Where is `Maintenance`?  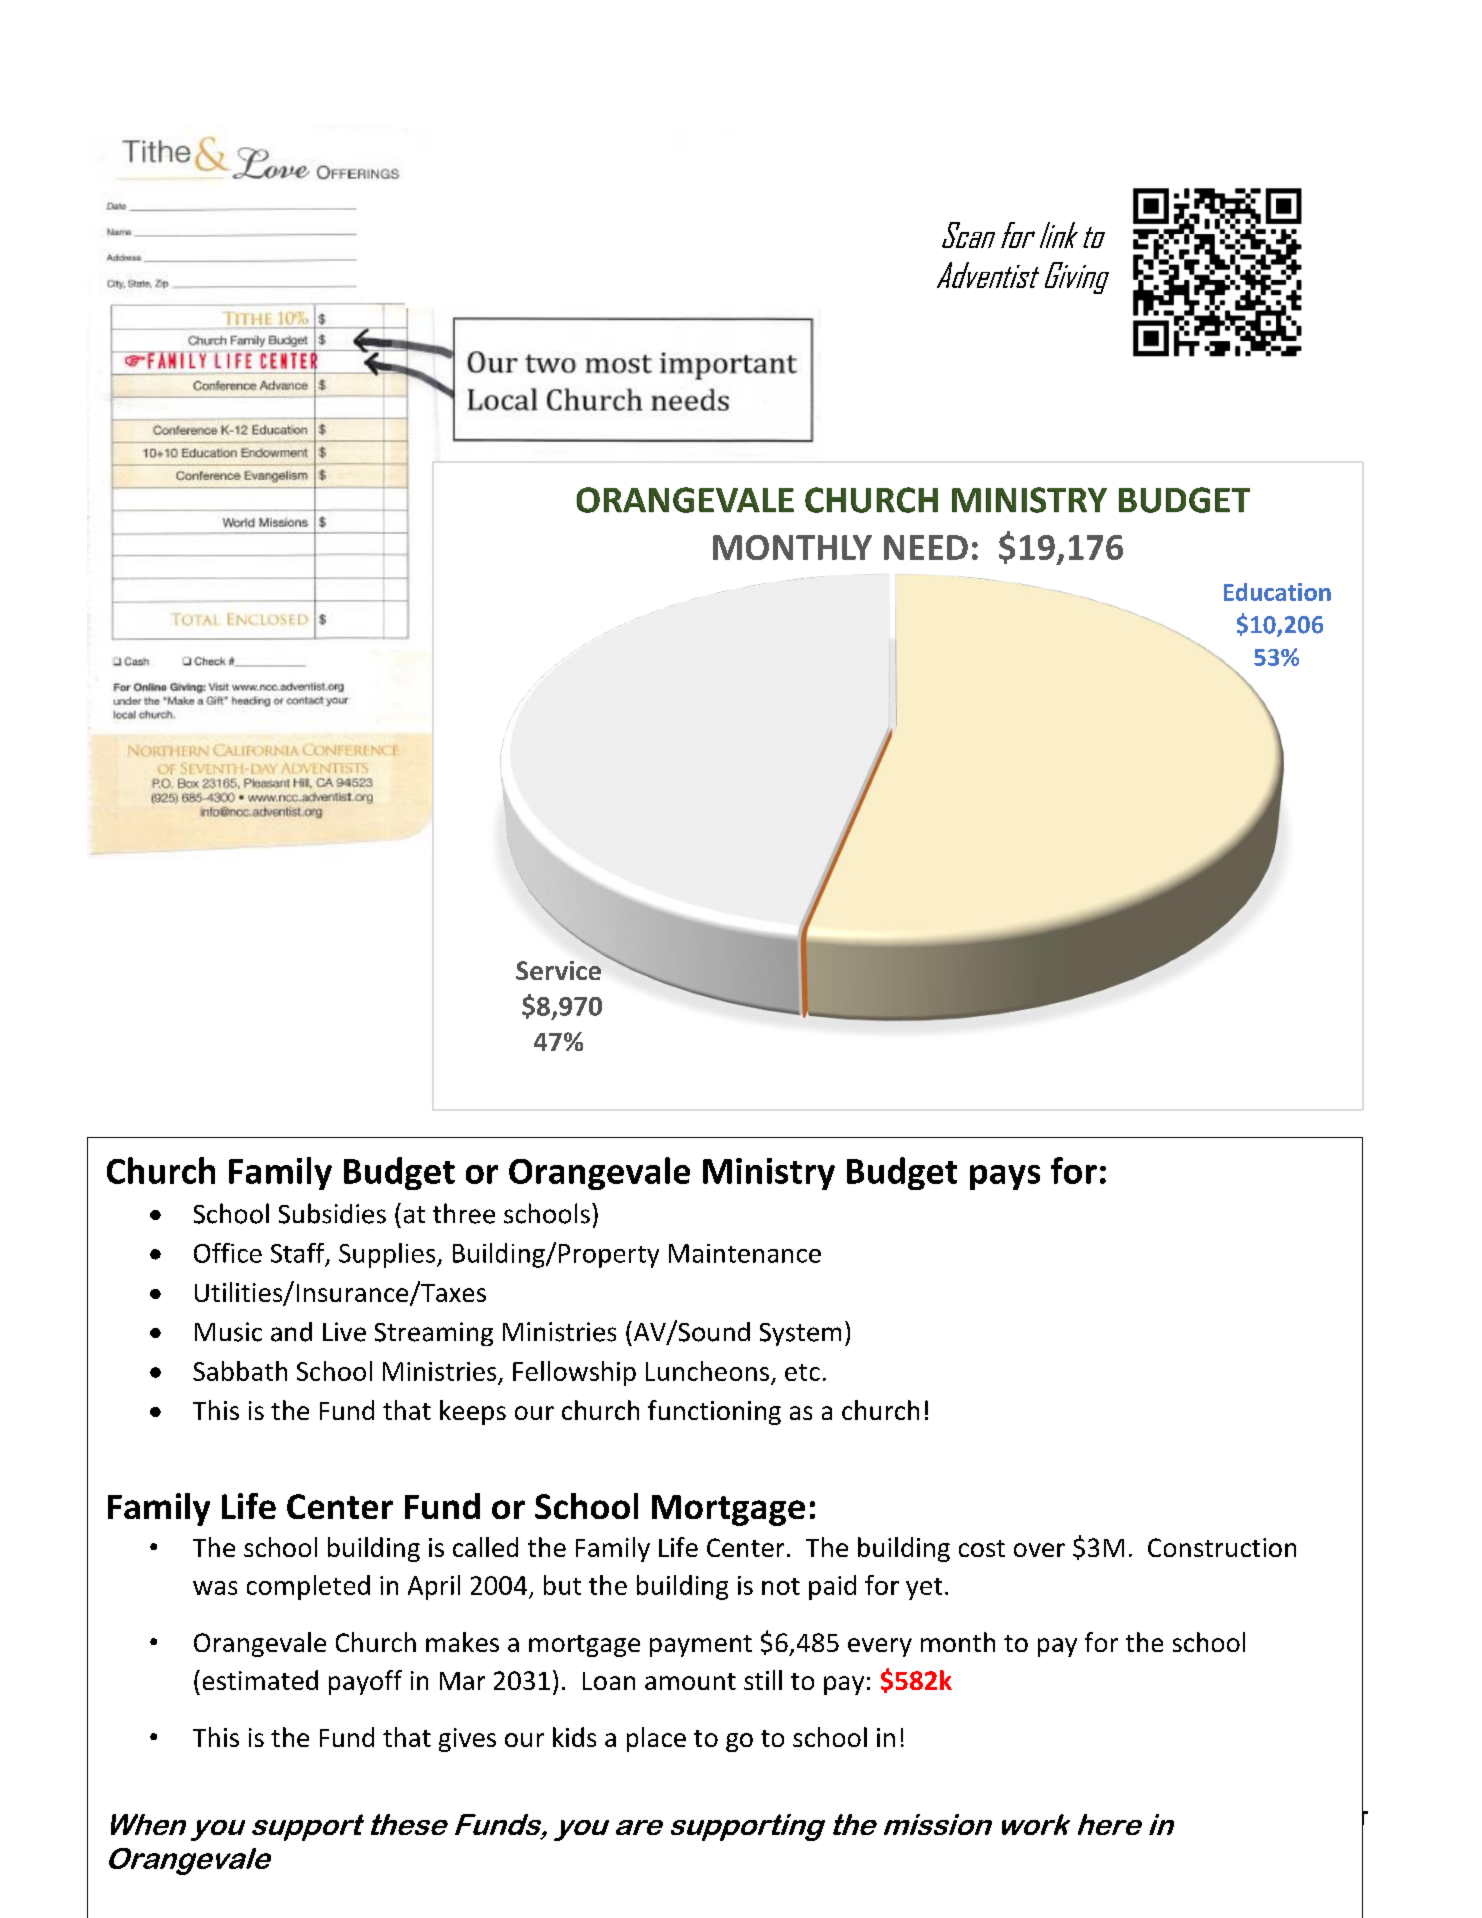 Maintenance is located at coordinates (745, 1253).
